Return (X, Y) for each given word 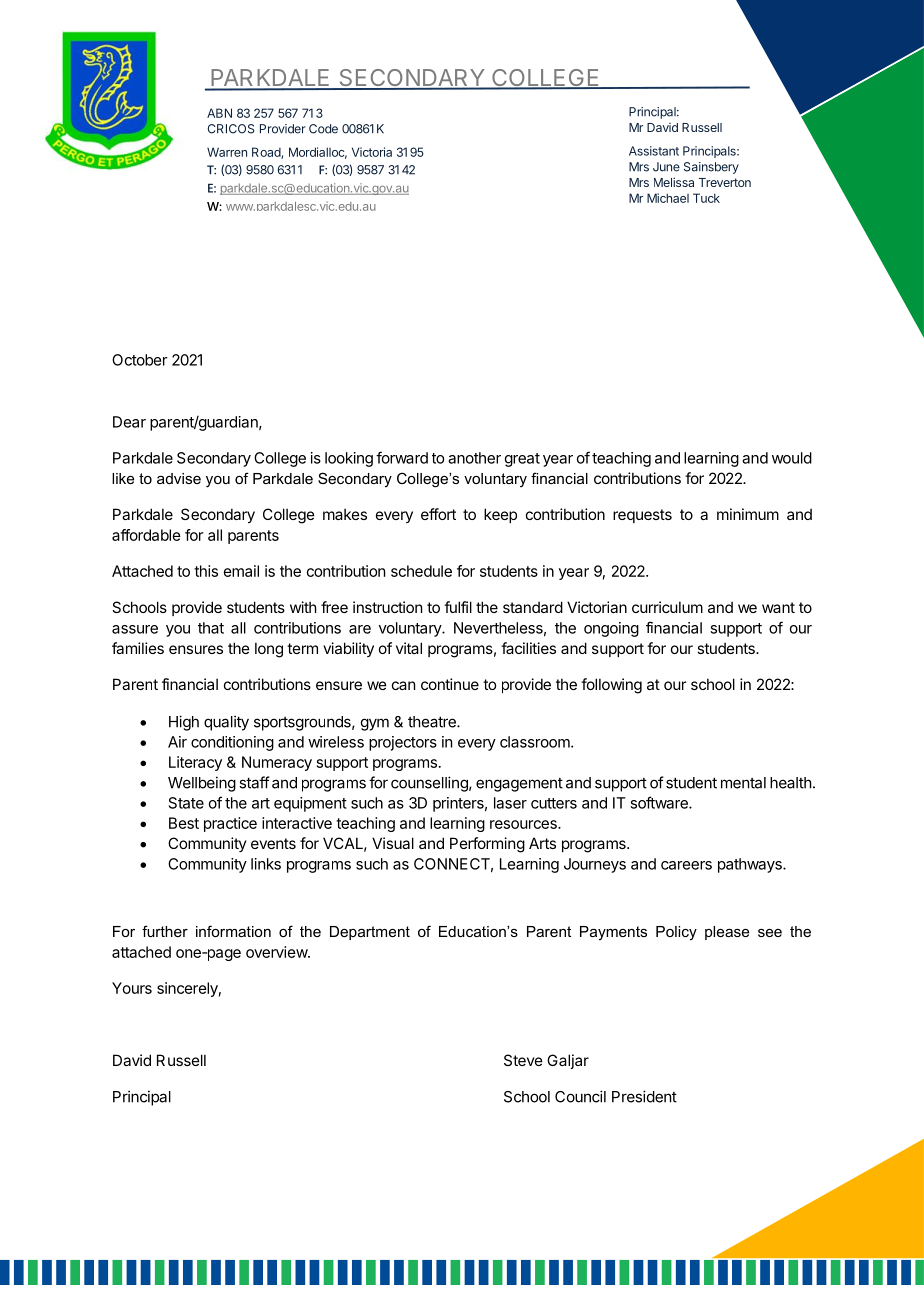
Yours (132, 988)
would (792, 458)
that (211, 628)
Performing (487, 845)
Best (184, 823)
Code (323, 129)
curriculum (667, 607)
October (140, 360)
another (474, 458)
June (666, 167)
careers (686, 865)
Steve (523, 1060)
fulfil (458, 607)
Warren (227, 152)
